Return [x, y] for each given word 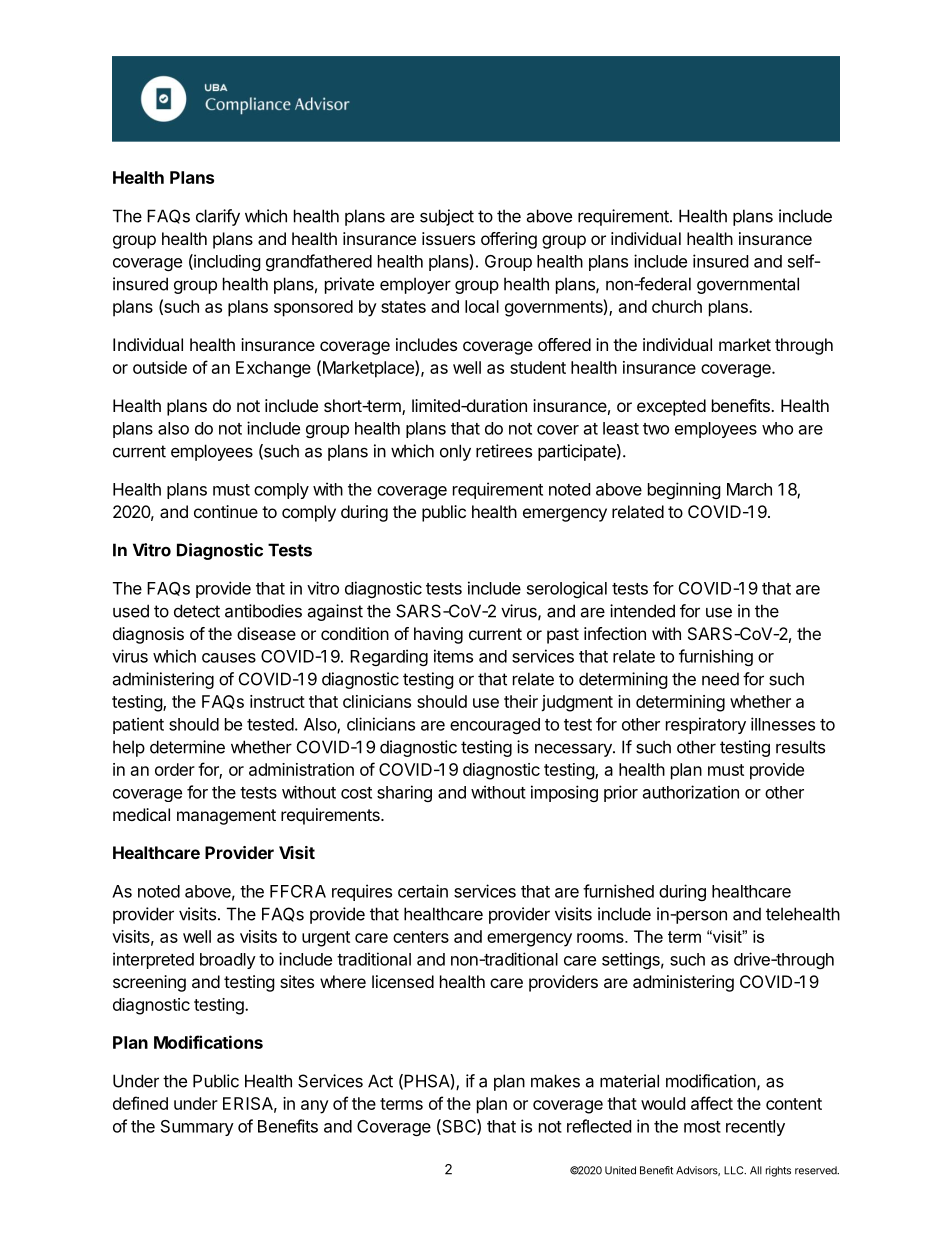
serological [567, 589]
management [226, 817]
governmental [748, 285]
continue [226, 511]
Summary [197, 1128]
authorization [691, 792]
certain [423, 891]
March [749, 489]
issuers [448, 238]
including [226, 262]
